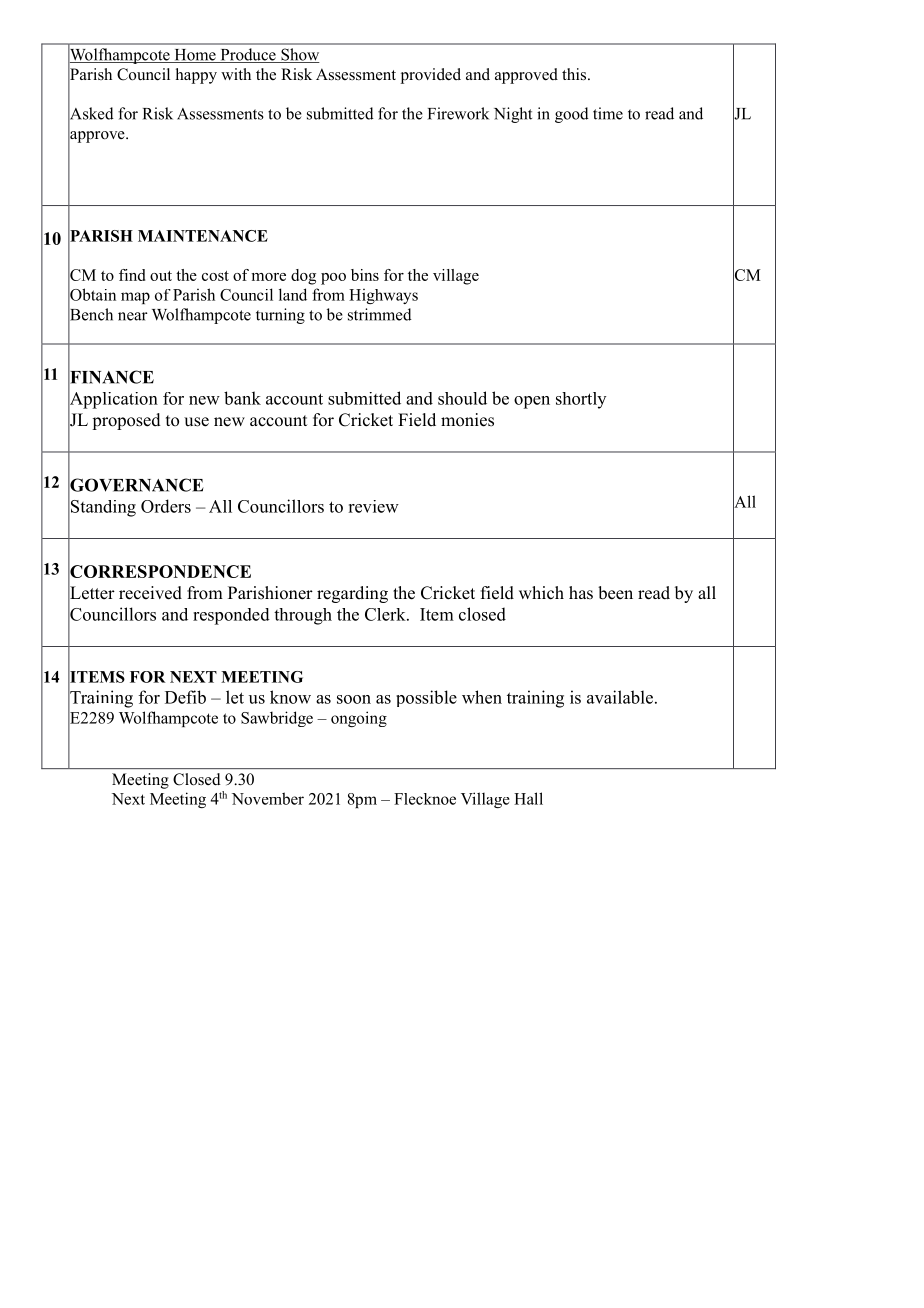 This screenshot has width=924, height=1308. Describe the element at coordinates (575, 74) in the screenshot. I see `this` at that location.
